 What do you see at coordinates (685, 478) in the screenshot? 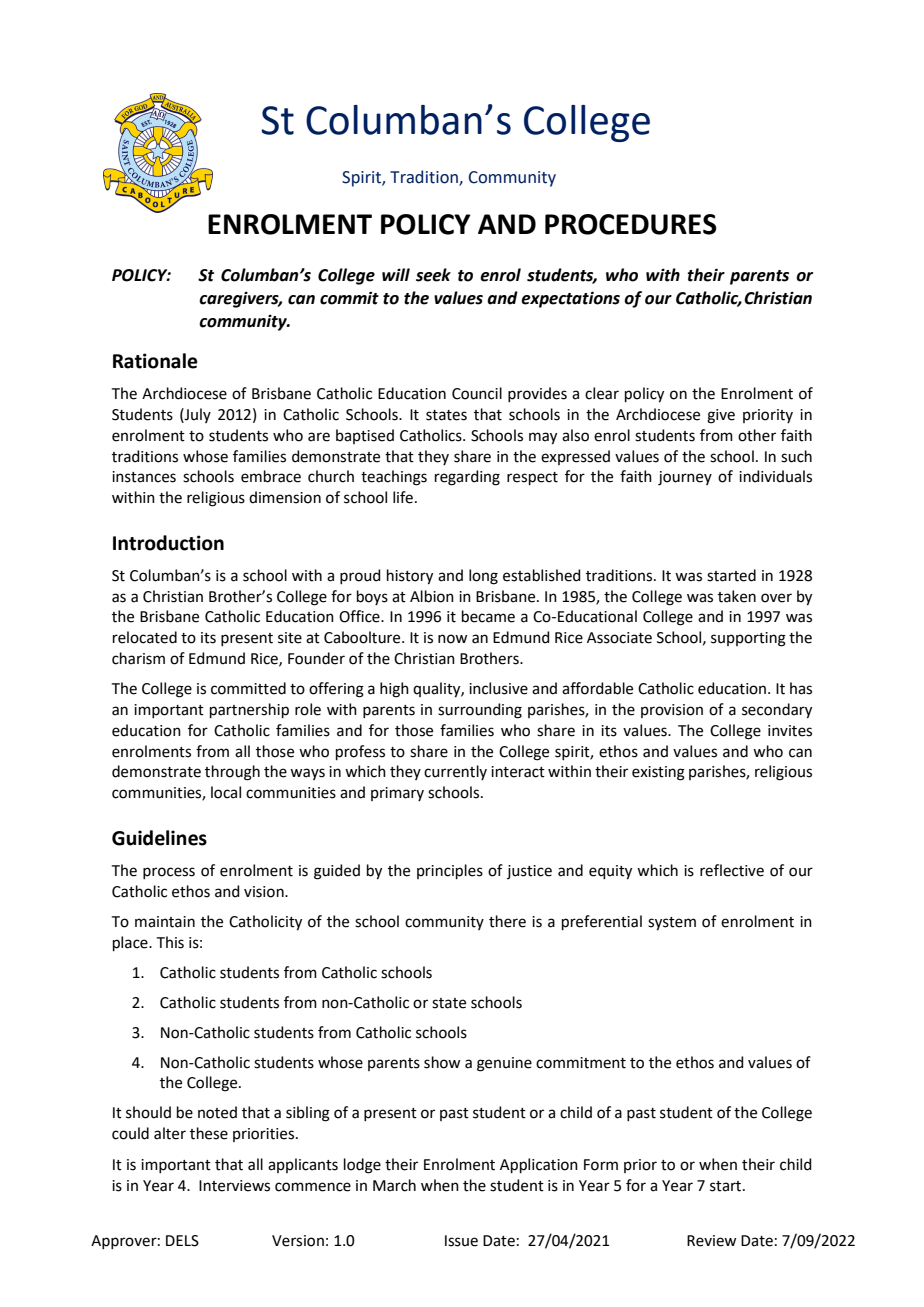
I see `journey` at bounding box center [685, 478].
